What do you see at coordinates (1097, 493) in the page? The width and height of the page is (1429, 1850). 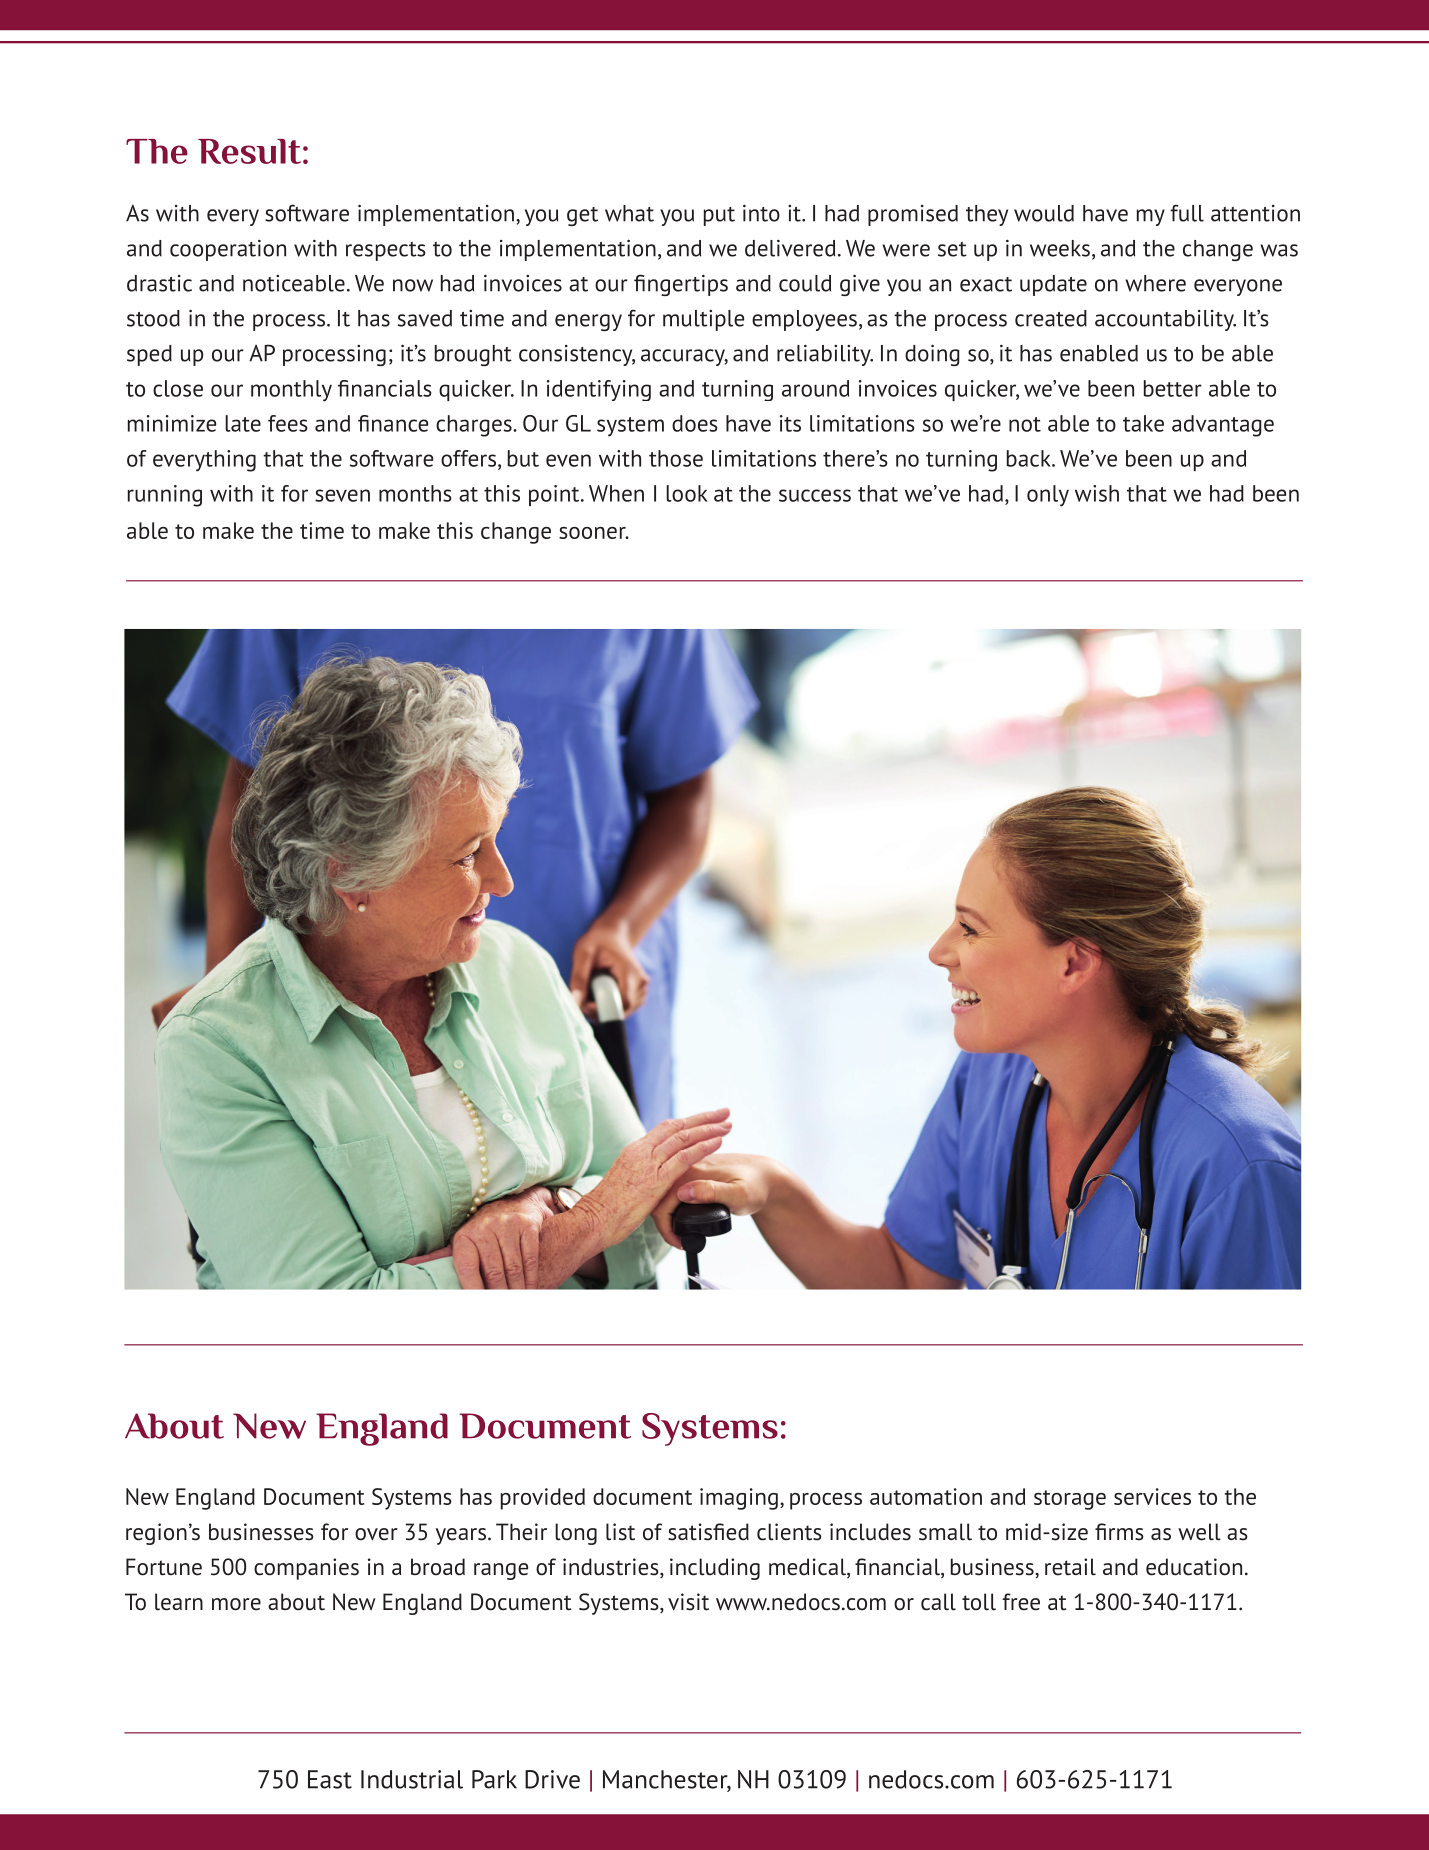 I see `wish` at bounding box center [1097, 493].
